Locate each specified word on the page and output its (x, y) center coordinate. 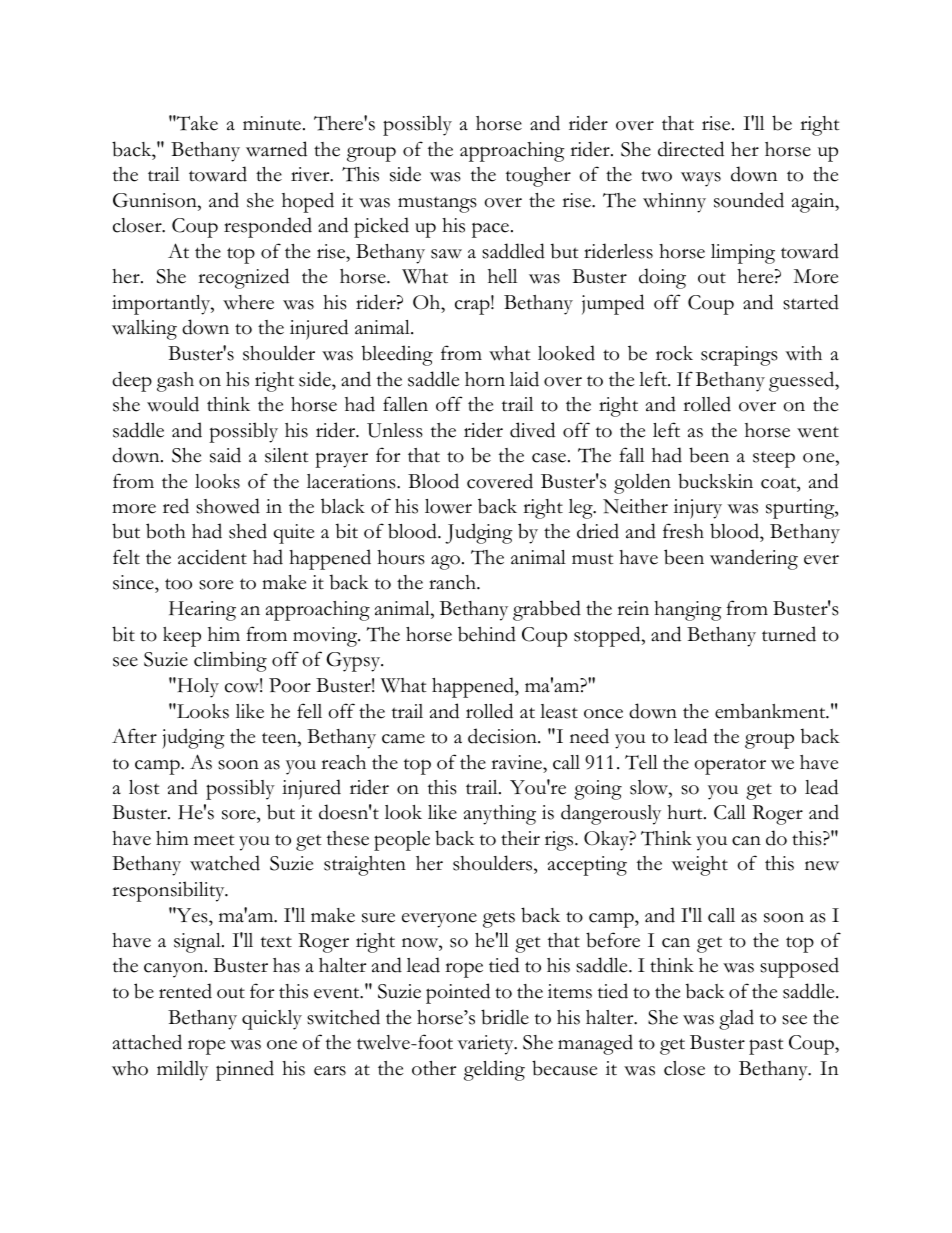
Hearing (202, 611)
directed (691, 149)
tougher (538, 177)
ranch (453, 582)
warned (276, 149)
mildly (182, 1070)
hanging (688, 611)
